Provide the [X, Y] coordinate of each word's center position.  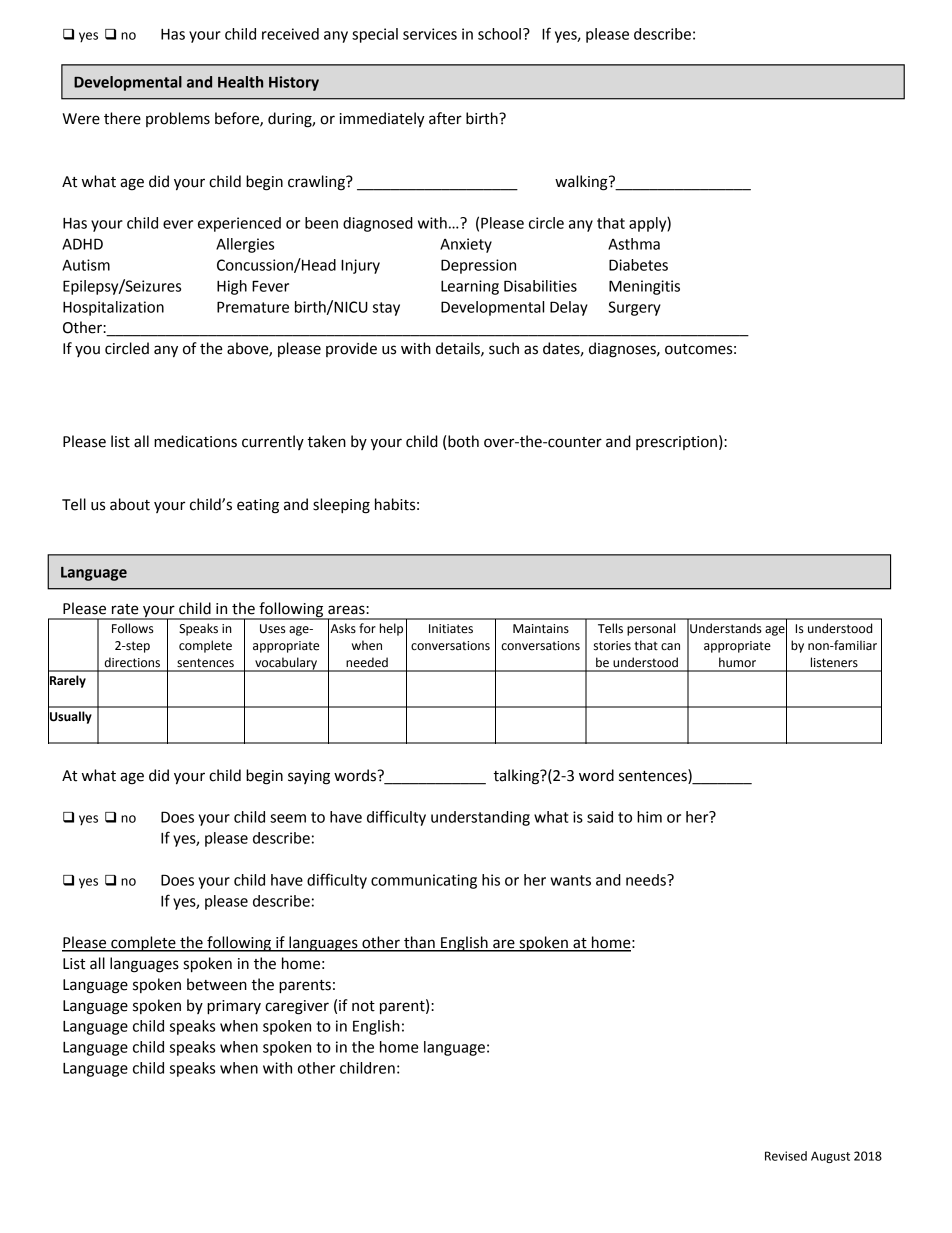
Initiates [451, 629]
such [504, 348]
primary [234, 1007]
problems [178, 119]
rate [125, 609]
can [670, 647]
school [499, 34]
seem [288, 818]
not [363, 1006]
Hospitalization [113, 308]
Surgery [634, 308]
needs [647, 880]
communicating [424, 881]
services [430, 34]
